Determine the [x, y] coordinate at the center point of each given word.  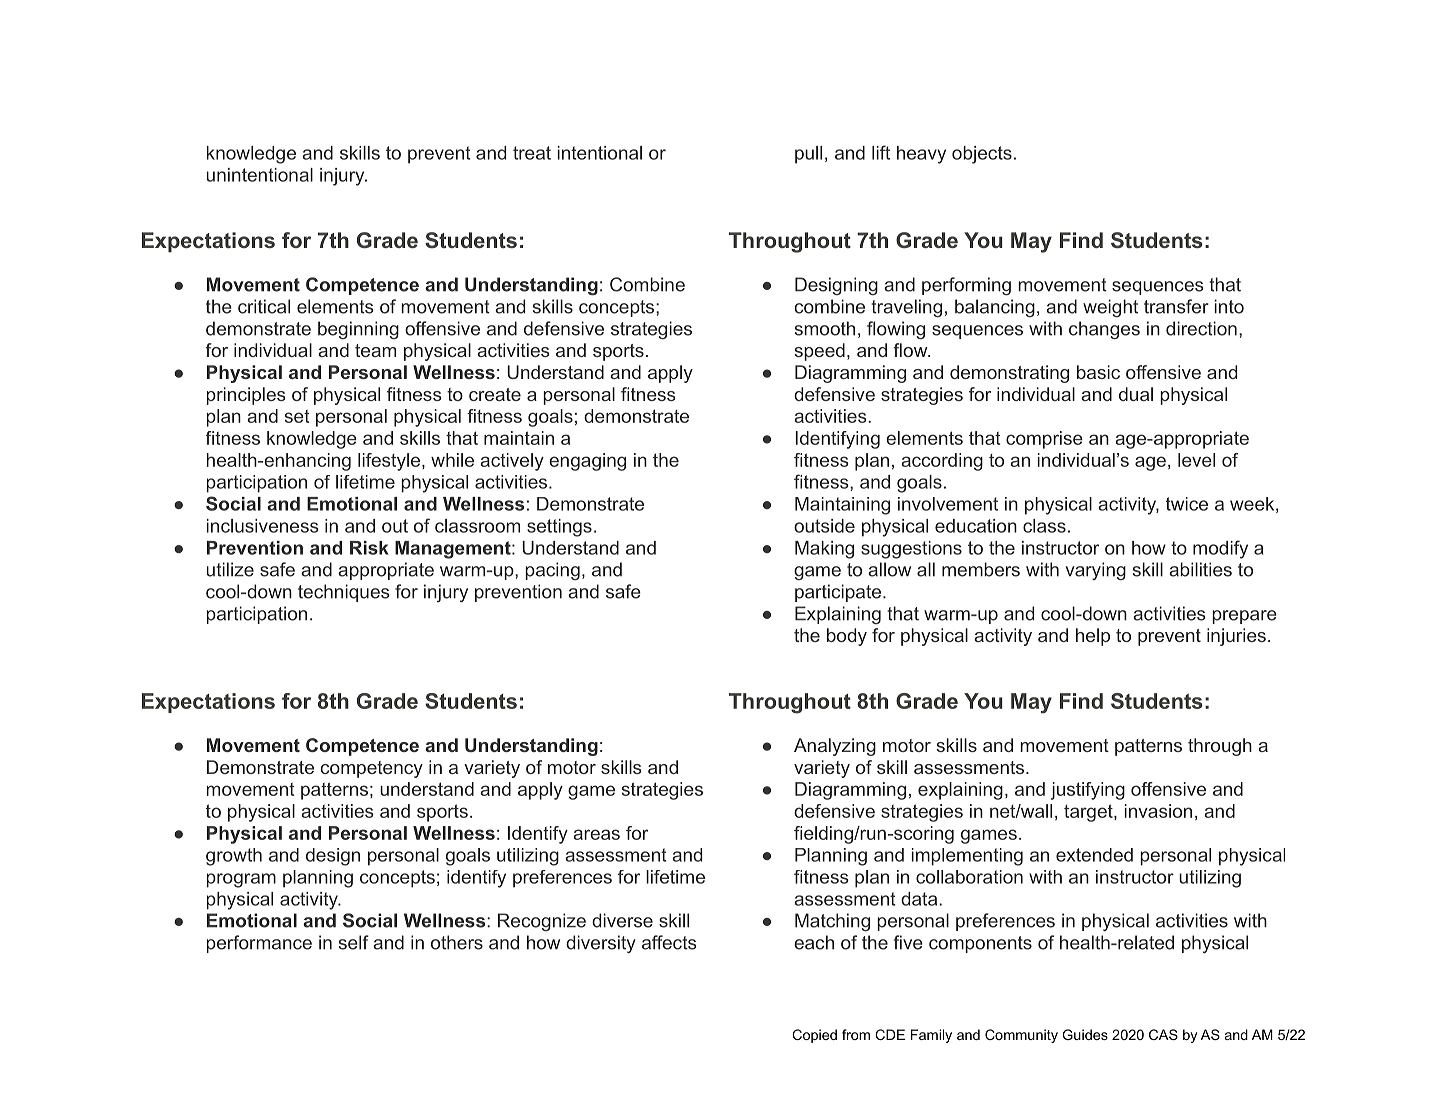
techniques [344, 593]
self [354, 942]
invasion [1158, 811]
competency [372, 769]
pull [808, 155]
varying [1095, 571]
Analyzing [835, 747]
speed [819, 352]
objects [982, 155]
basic [1098, 372]
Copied [814, 1036]
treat [532, 153]
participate [838, 593]
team [375, 350]
